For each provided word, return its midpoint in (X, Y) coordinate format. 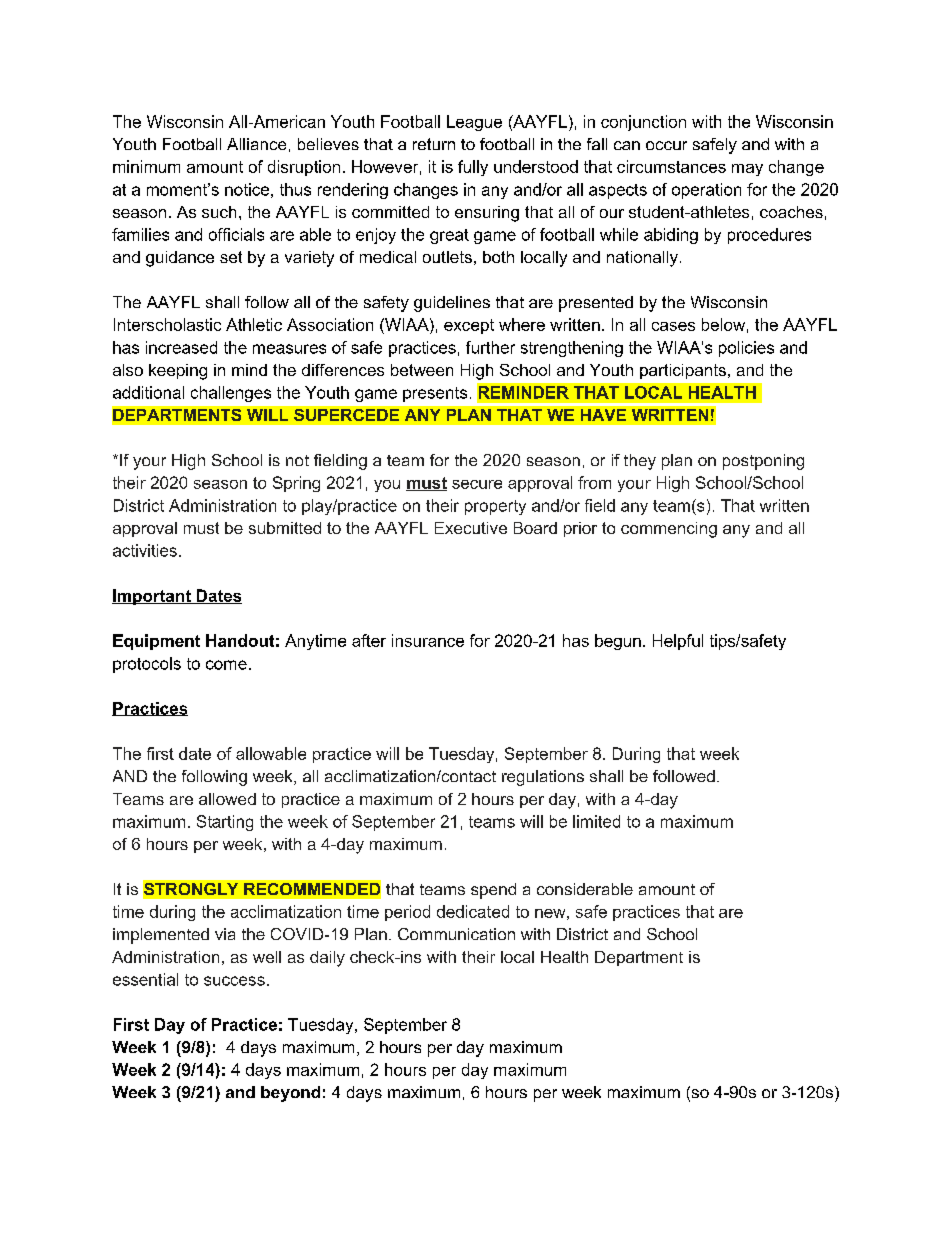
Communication (456, 934)
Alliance (256, 144)
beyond (290, 1094)
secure (477, 484)
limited (596, 821)
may (747, 170)
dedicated (473, 911)
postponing (763, 462)
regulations (543, 778)
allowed (227, 799)
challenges (231, 394)
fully (473, 168)
